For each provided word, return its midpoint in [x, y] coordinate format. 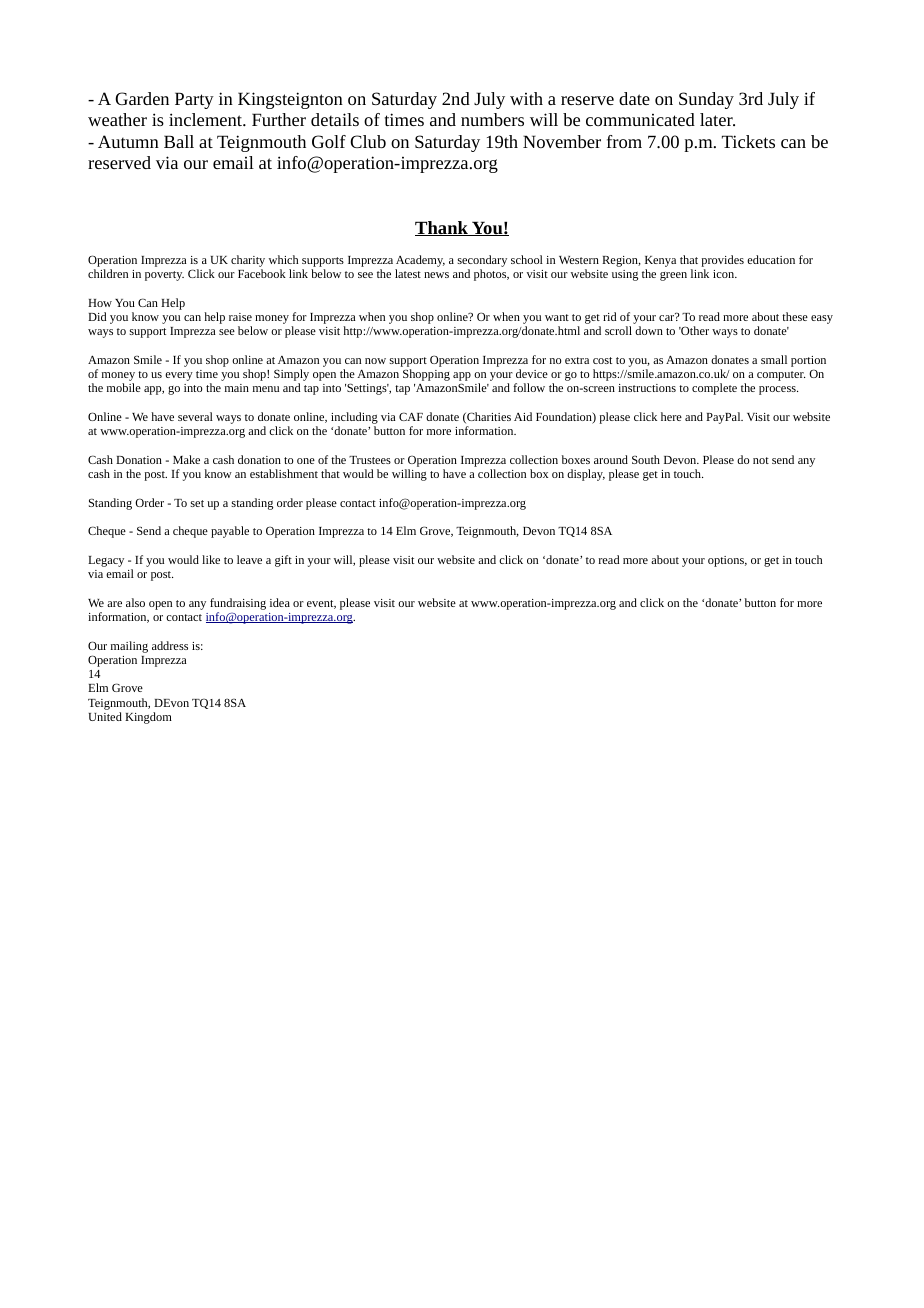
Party [194, 100]
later [717, 119]
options [727, 561]
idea [280, 602]
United [105, 716]
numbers [492, 119]
